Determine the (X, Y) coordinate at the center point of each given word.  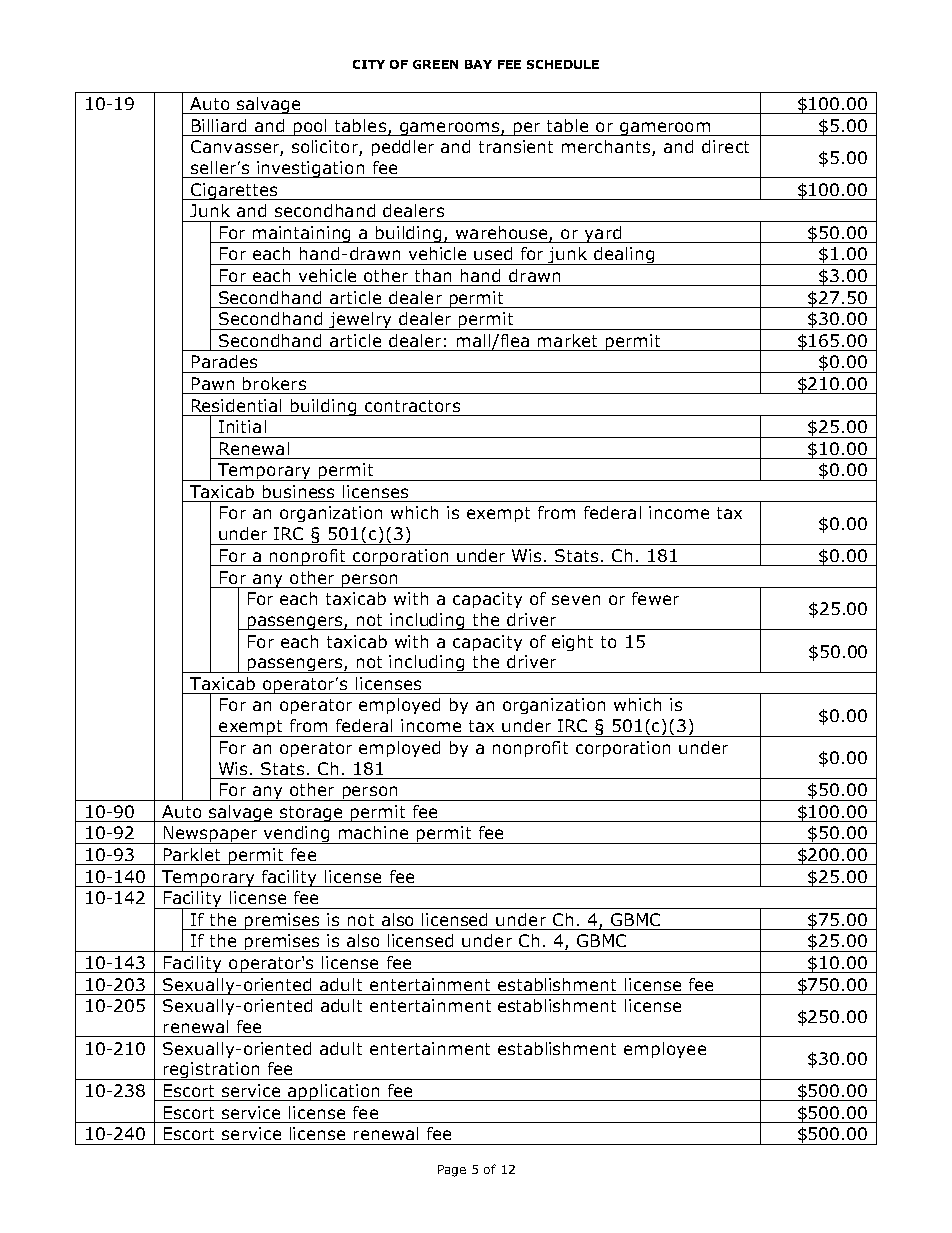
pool (311, 127)
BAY (478, 64)
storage (311, 814)
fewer (655, 598)
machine (373, 832)
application (334, 1092)
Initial (242, 426)
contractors (412, 406)
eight (572, 643)
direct (725, 146)
